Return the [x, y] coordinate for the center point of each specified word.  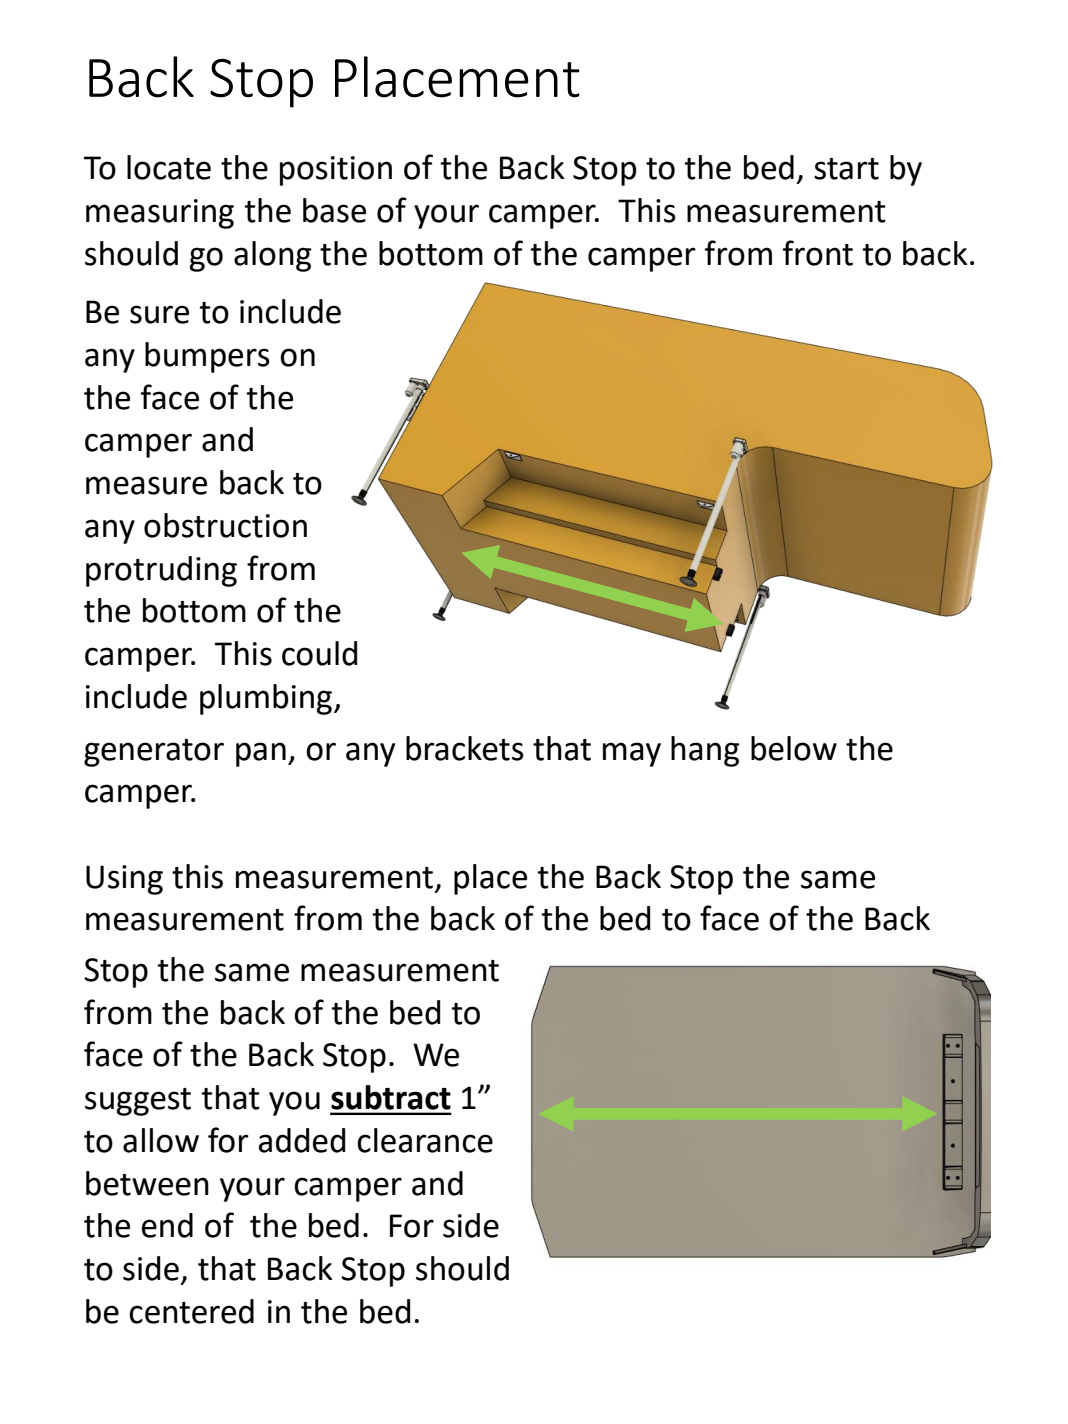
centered [191, 1311]
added [302, 1140]
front [818, 253]
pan [261, 754]
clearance [425, 1140]
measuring [160, 214]
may [632, 754]
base [334, 210]
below [794, 748]
